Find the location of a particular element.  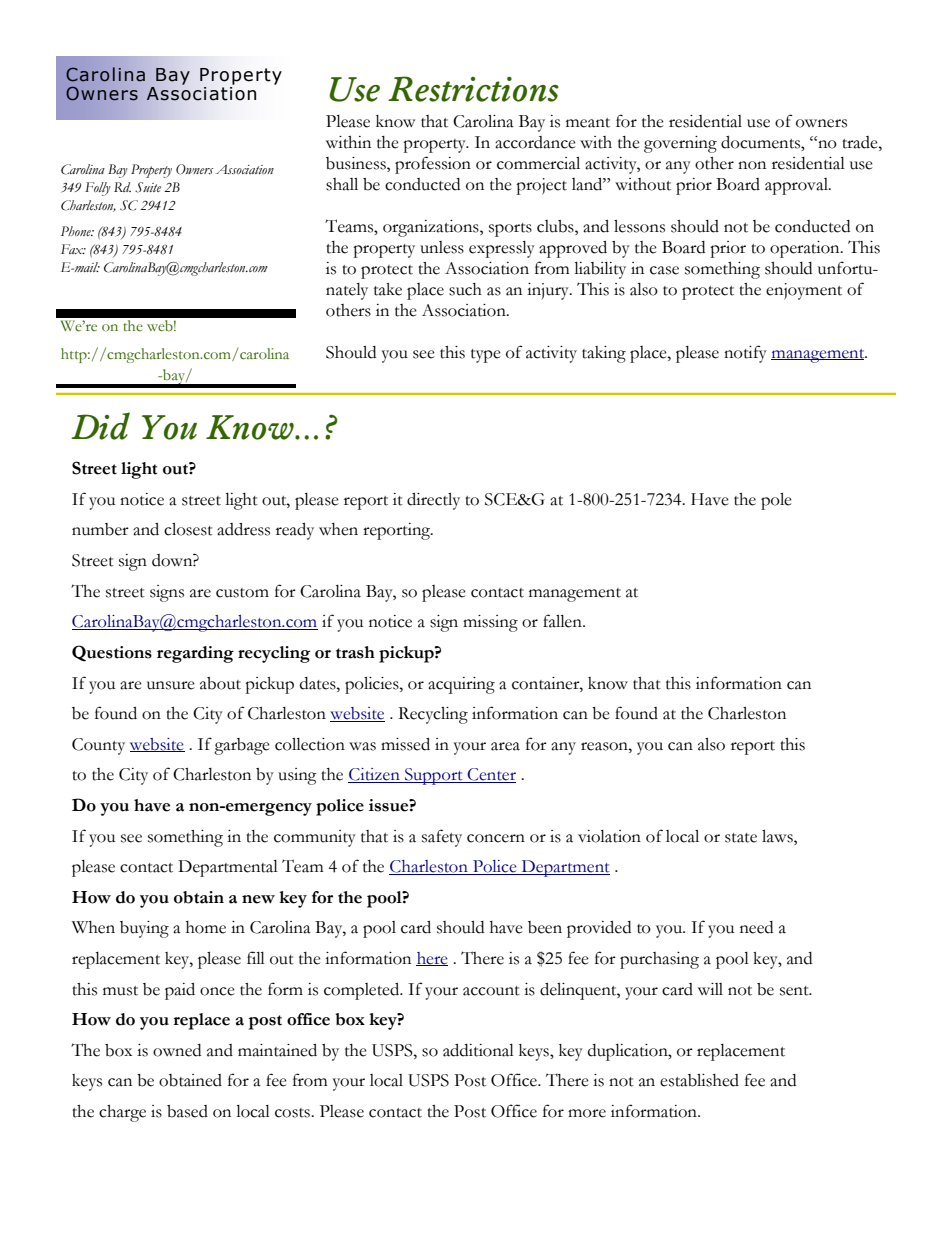

new is located at coordinates (258, 899).
